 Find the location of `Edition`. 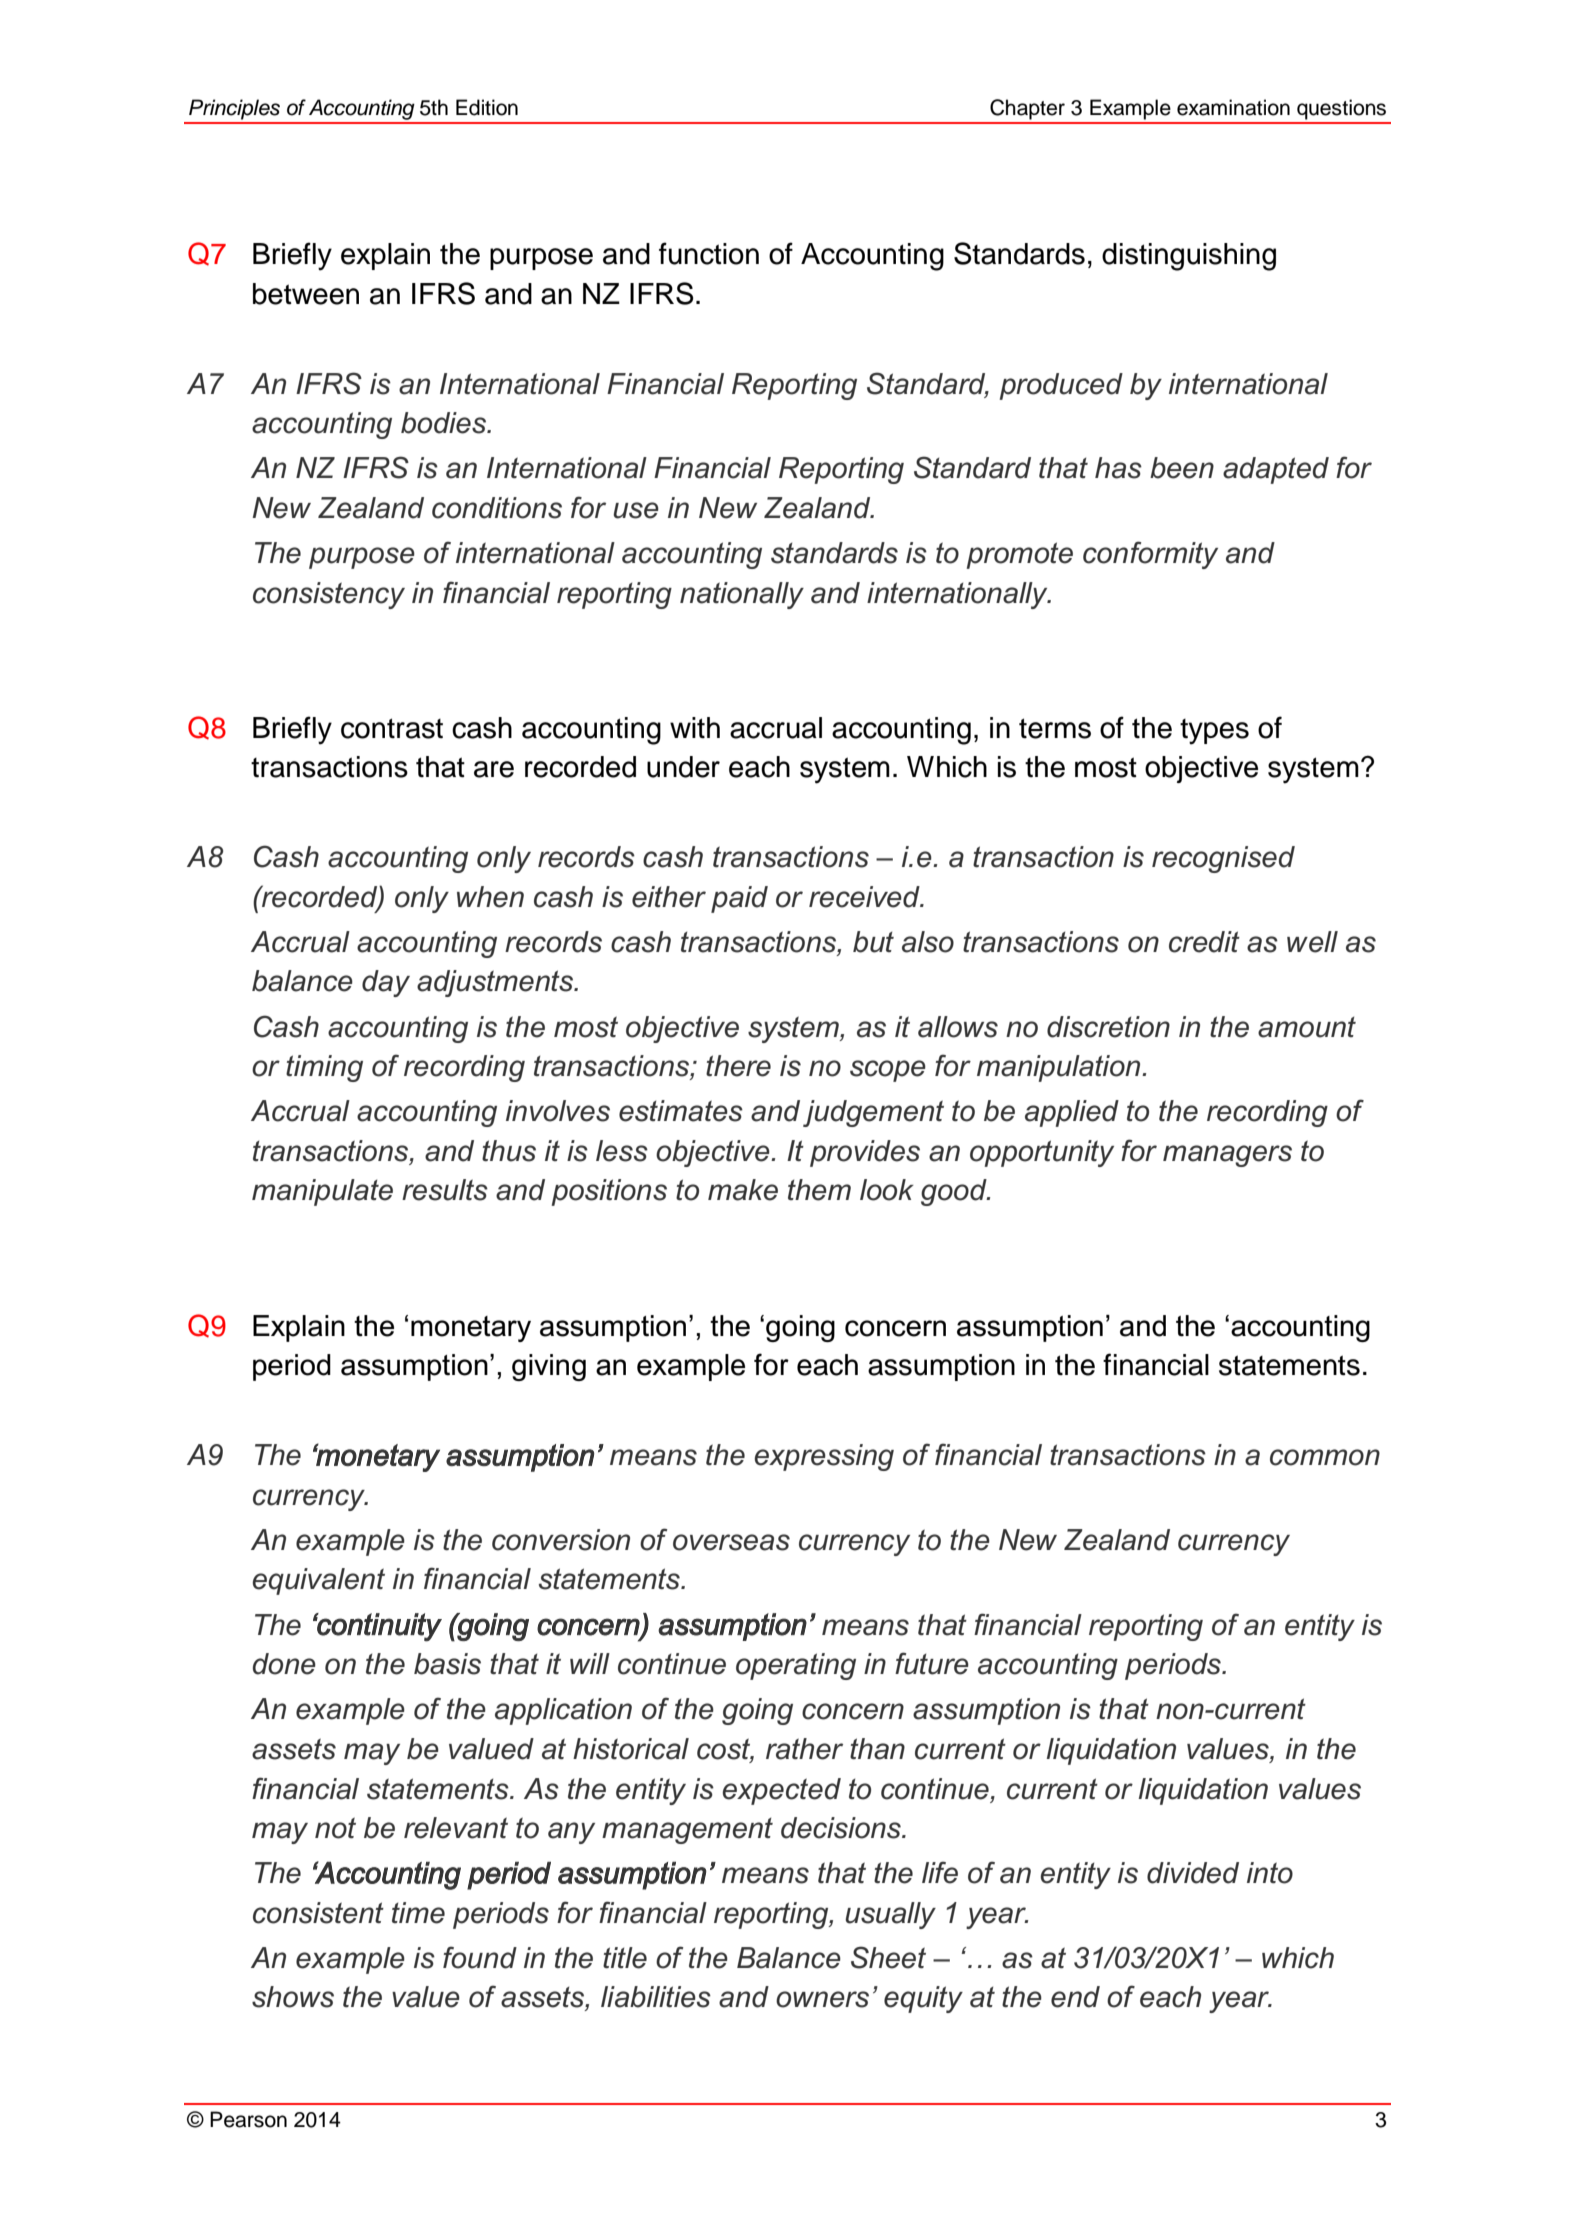

Edition is located at coordinates (487, 107).
